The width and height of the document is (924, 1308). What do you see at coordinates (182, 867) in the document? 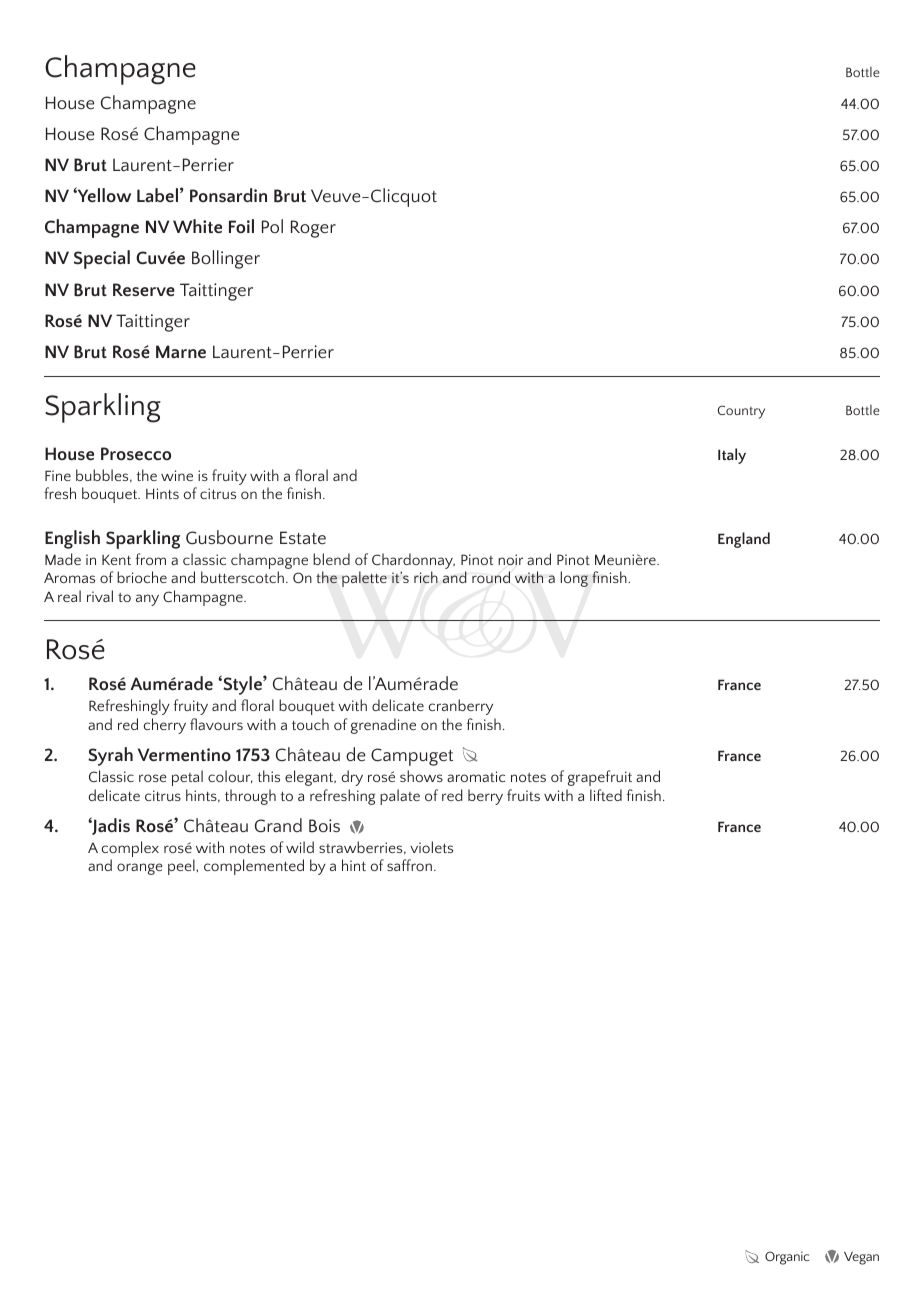
I see `peel` at bounding box center [182, 867].
